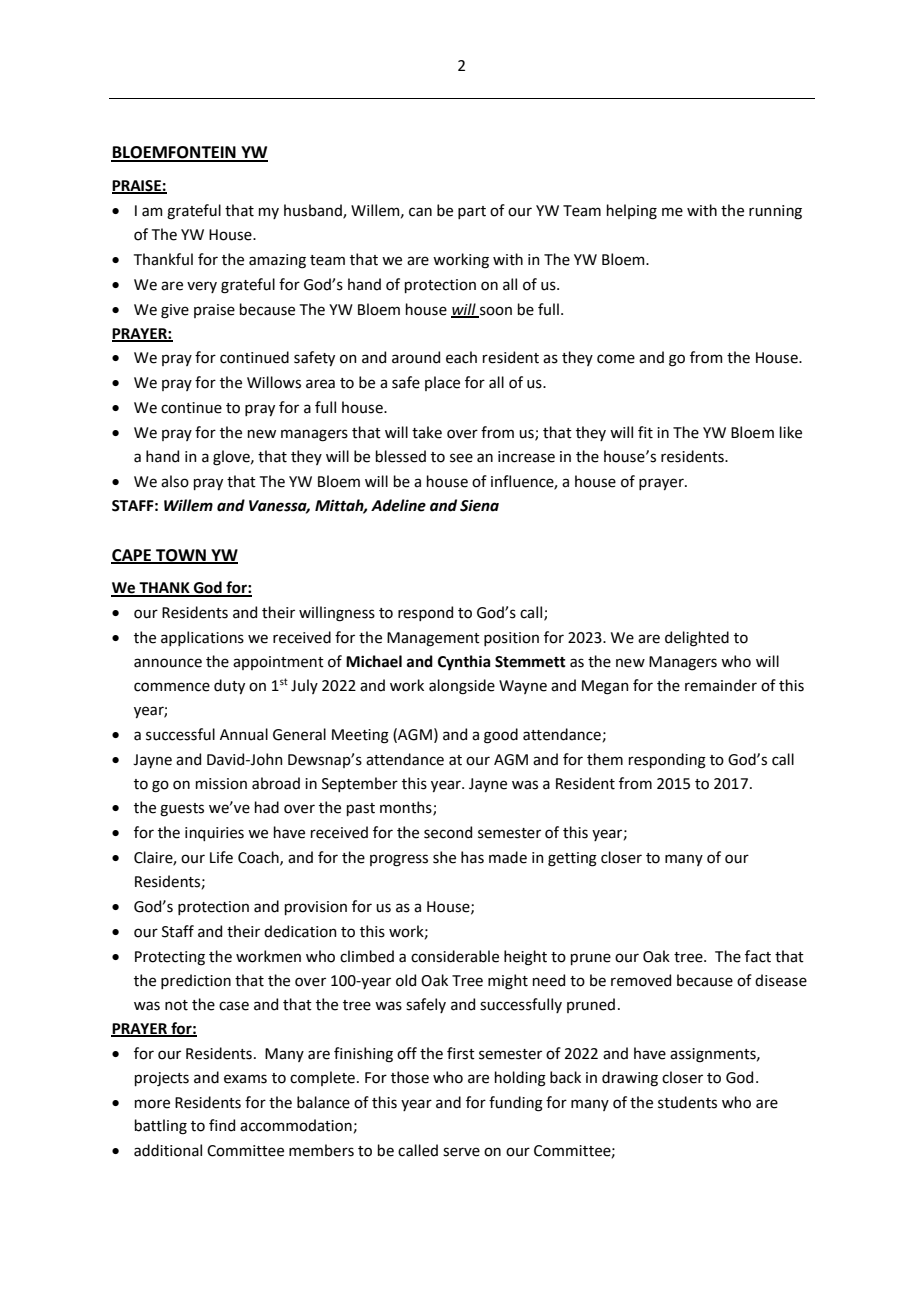 This document has width=924, height=1307. Describe the element at coordinates (605, 759) in the document. I see `them` at that location.
